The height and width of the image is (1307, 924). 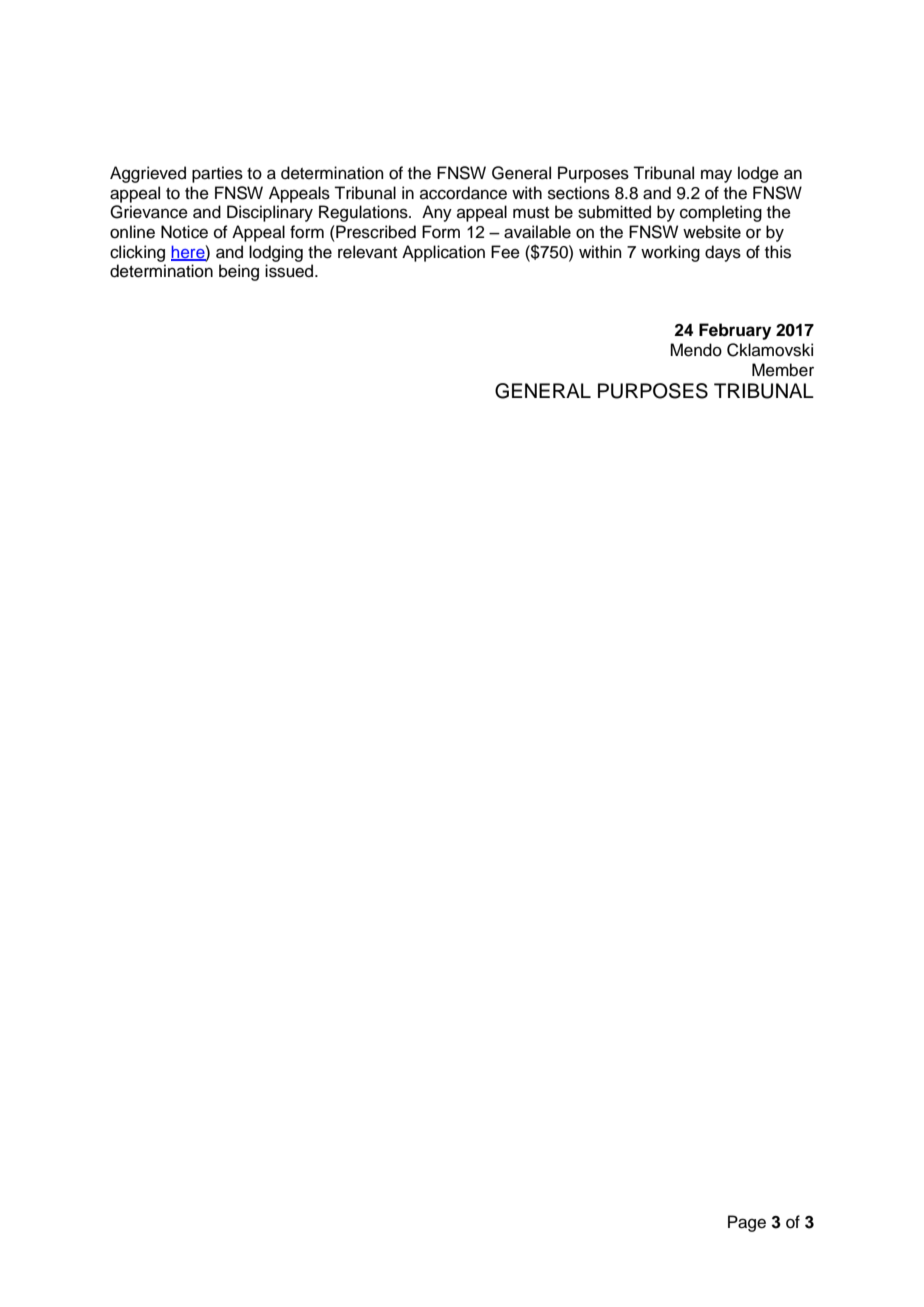 I want to click on being, so click(x=239, y=272).
